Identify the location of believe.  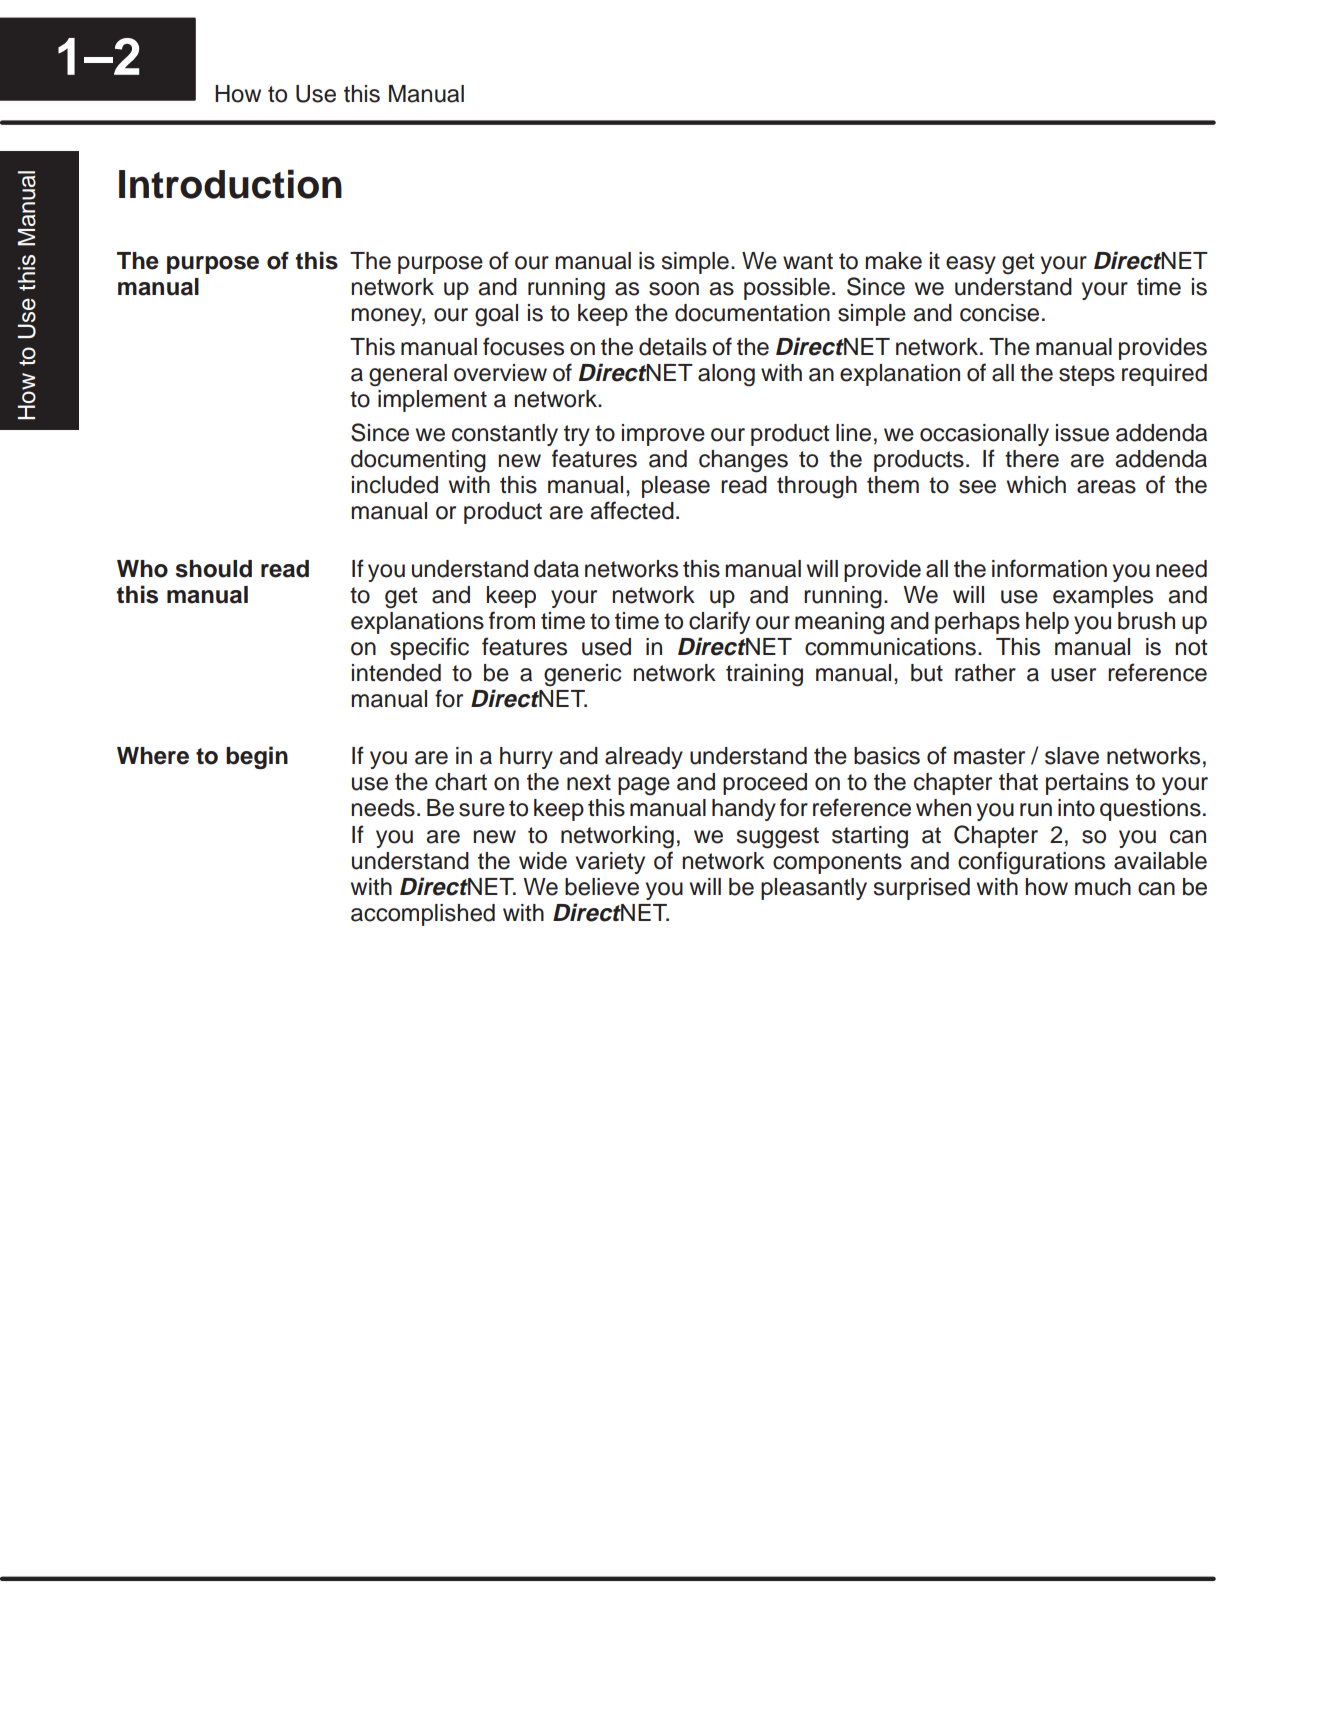
(602, 887).
